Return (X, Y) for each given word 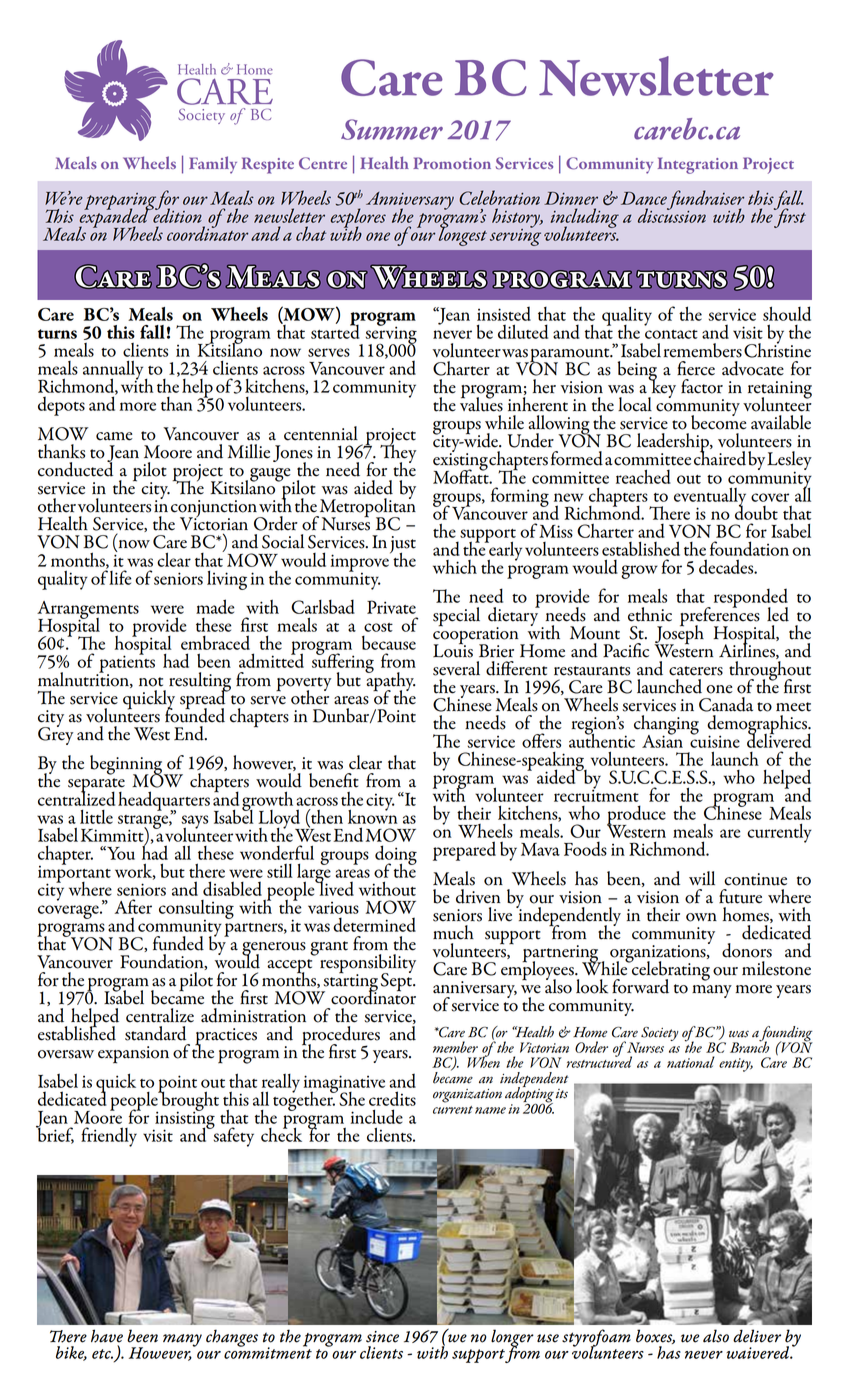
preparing (121, 202)
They (398, 453)
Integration (698, 165)
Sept (397, 981)
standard (155, 1033)
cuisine (715, 740)
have (107, 1336)
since (382, 1337)
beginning (127, 766)
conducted (75, 468)
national (691, 1062)
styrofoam (596, 1339)
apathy (390, 681)
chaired (720, 457)
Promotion (452, 163)
